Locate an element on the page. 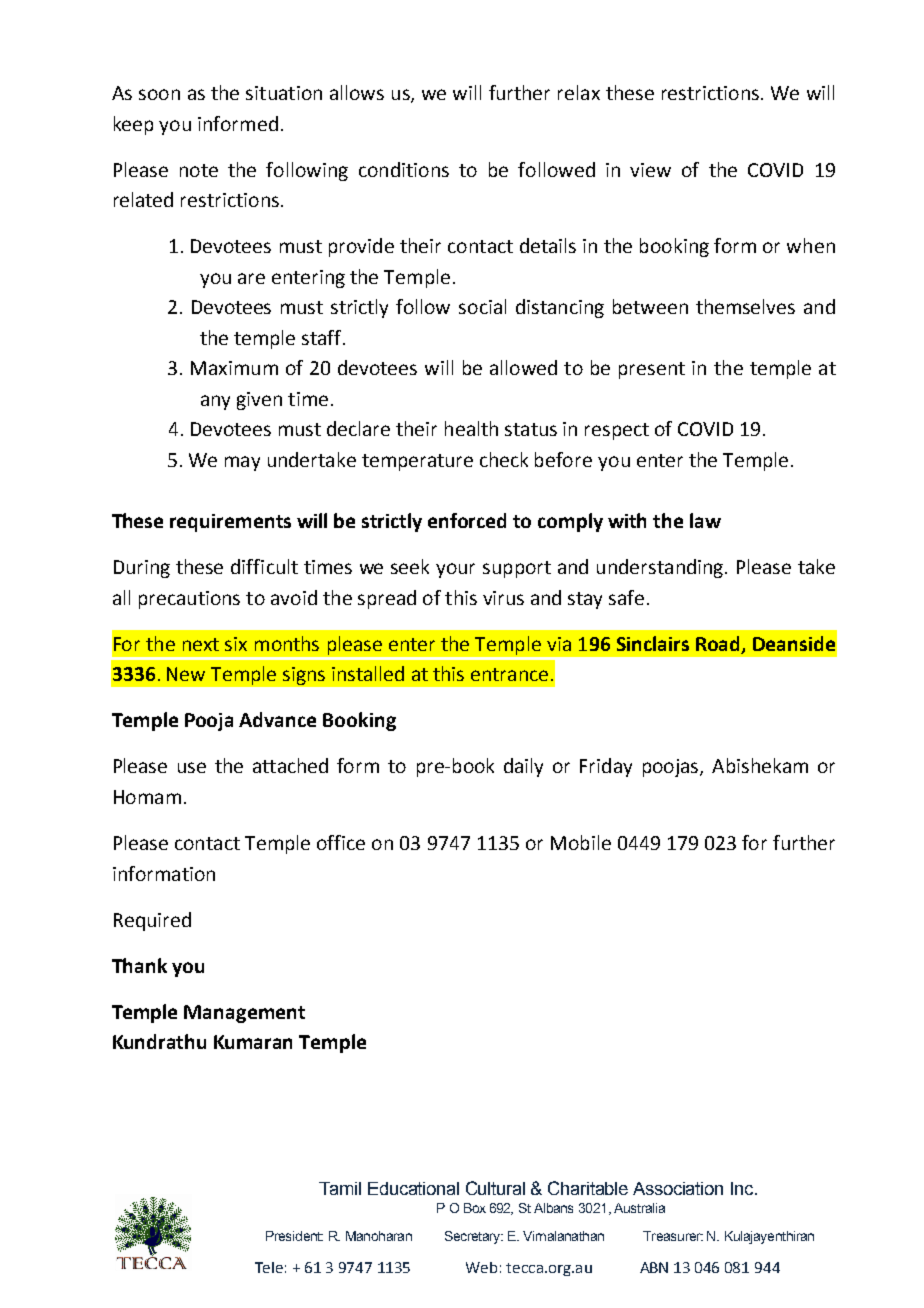 The height and width of the image is (1308, 924). Mobile is located at coordinates (581, 842).
